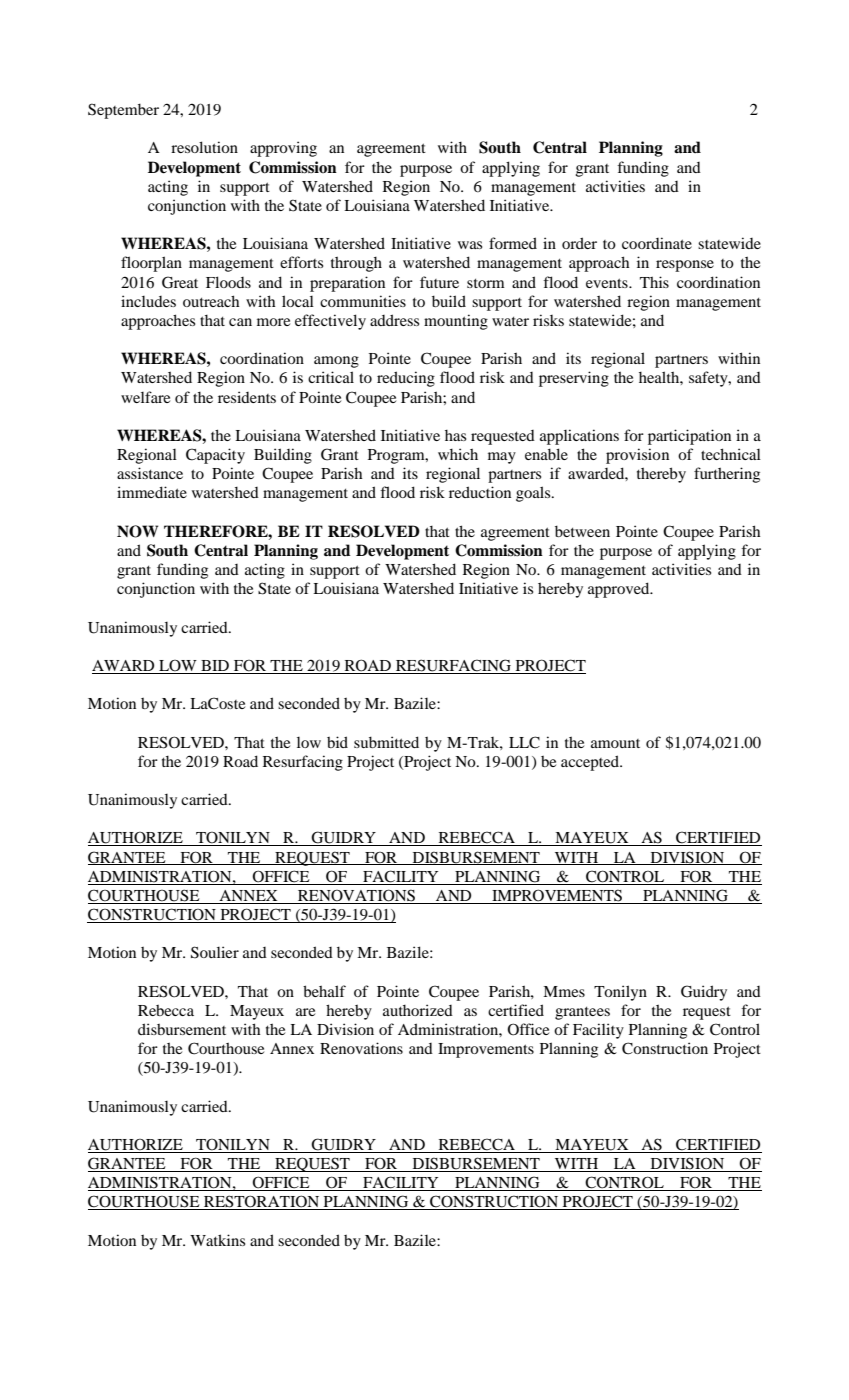 This page has width=849, height=1400. I want to click on RESTORATION, so click(262, 1202).
